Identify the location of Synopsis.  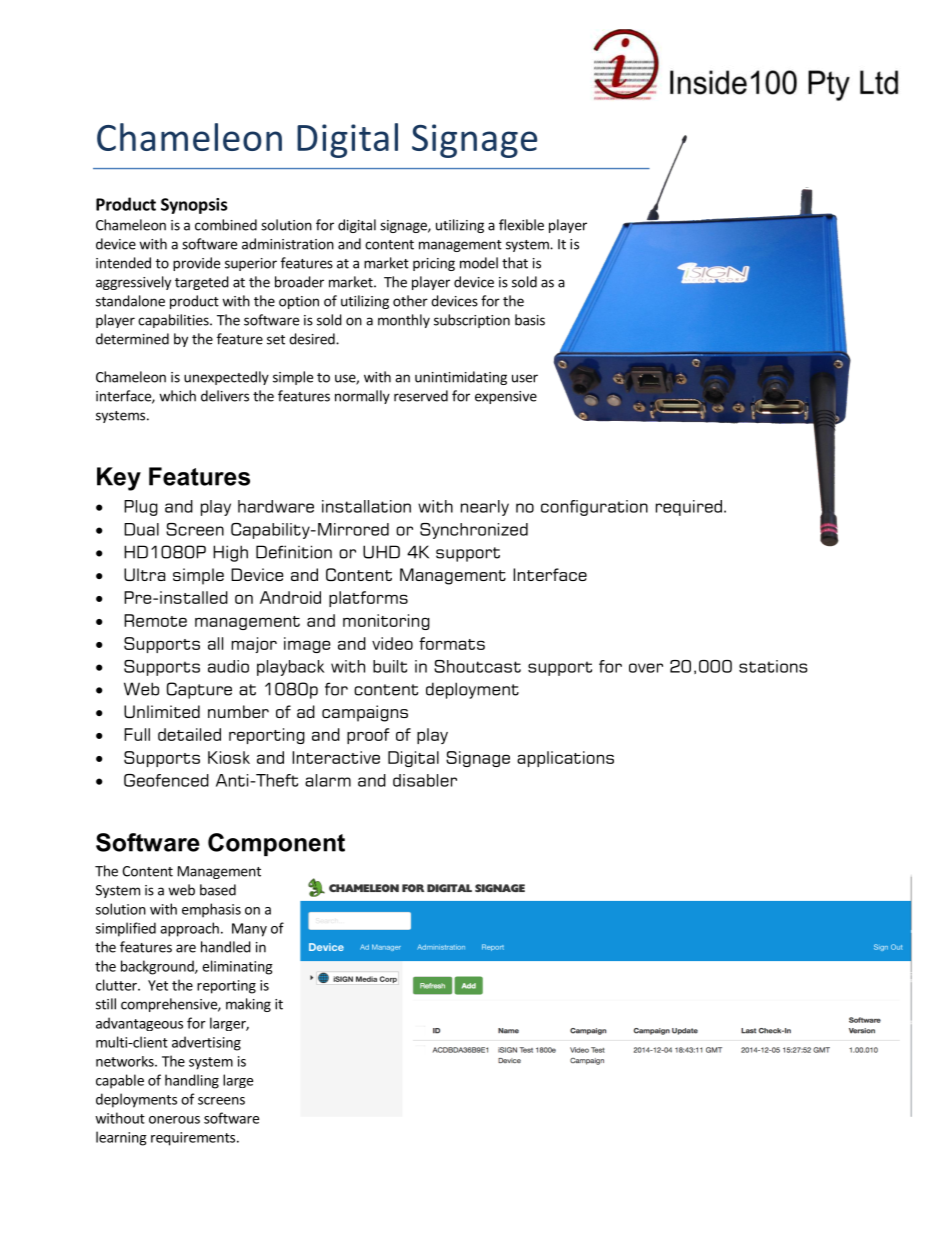
(194, 206).
